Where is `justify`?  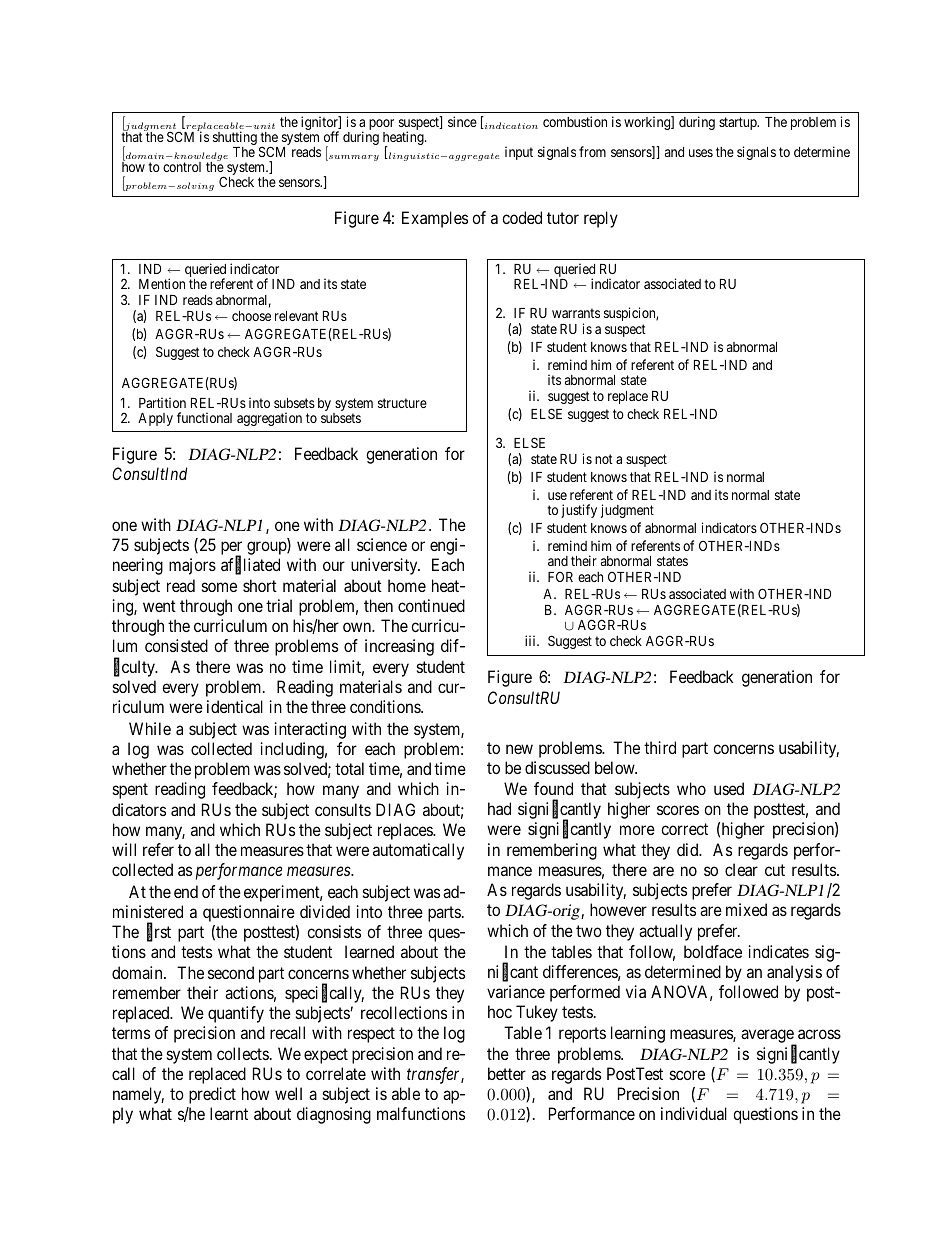
justify is located at coordinates (579, 511).
